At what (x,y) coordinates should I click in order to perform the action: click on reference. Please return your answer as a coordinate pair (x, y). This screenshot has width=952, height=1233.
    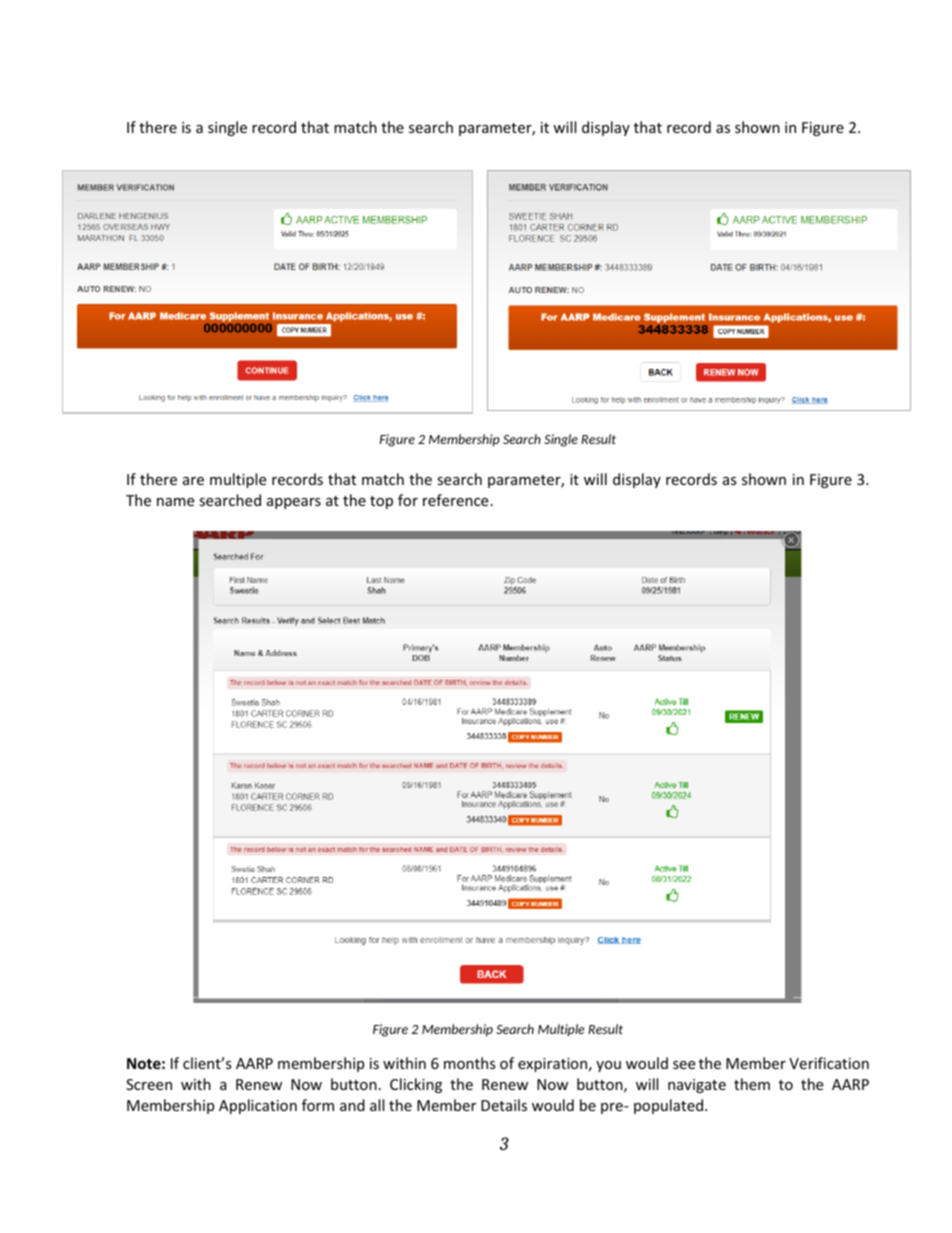
    Looking at the image, I should click on (455, 500).
